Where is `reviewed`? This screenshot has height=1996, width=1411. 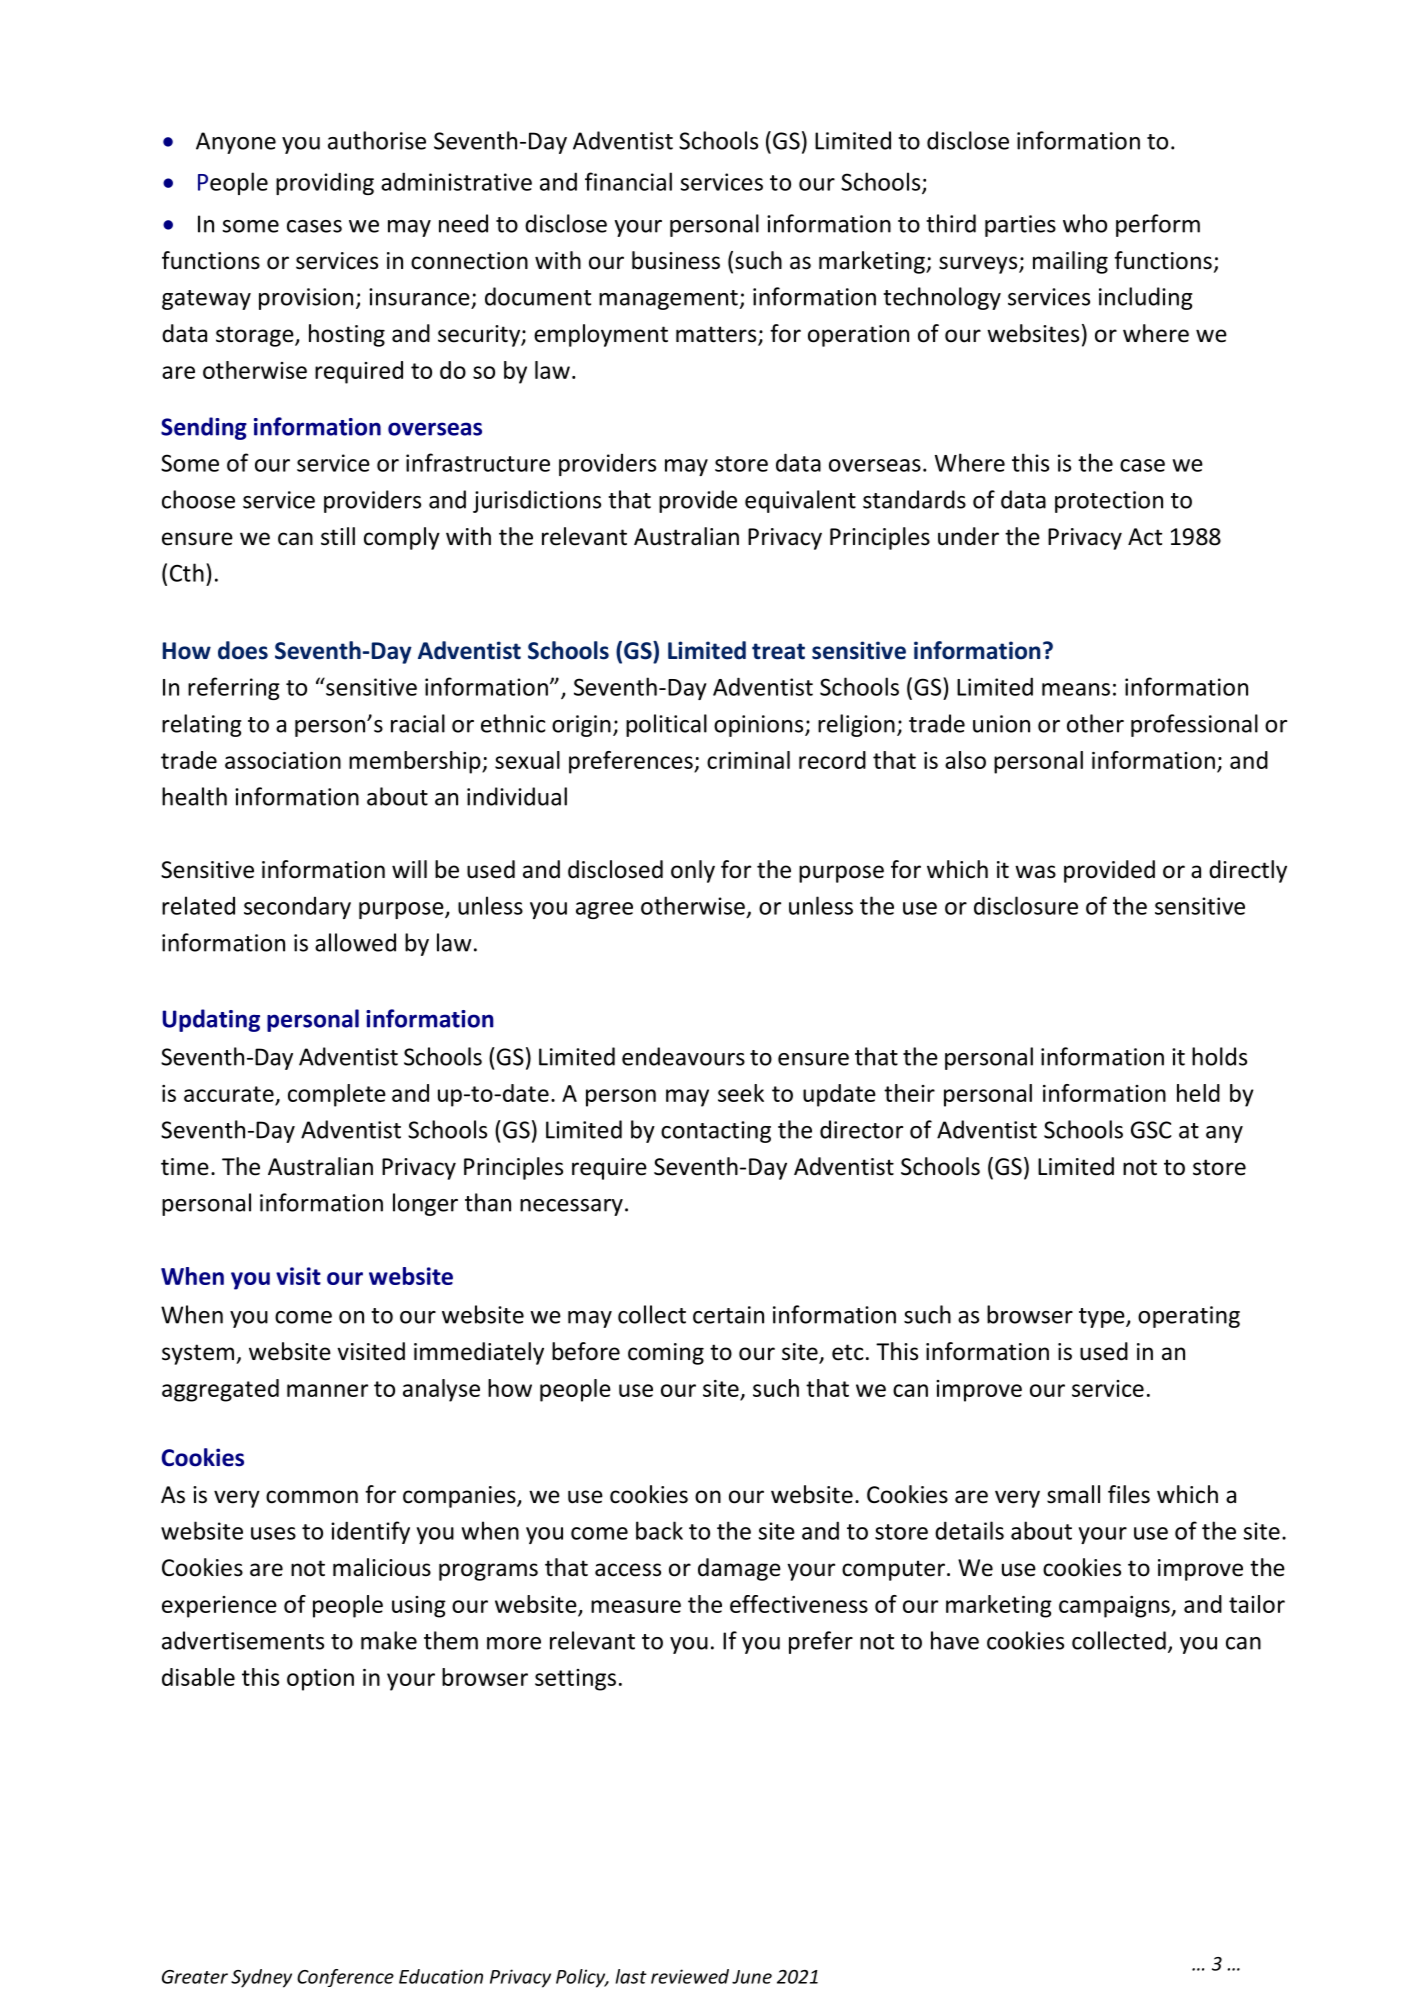 reviewed is located at coordinates (690, 1976).
